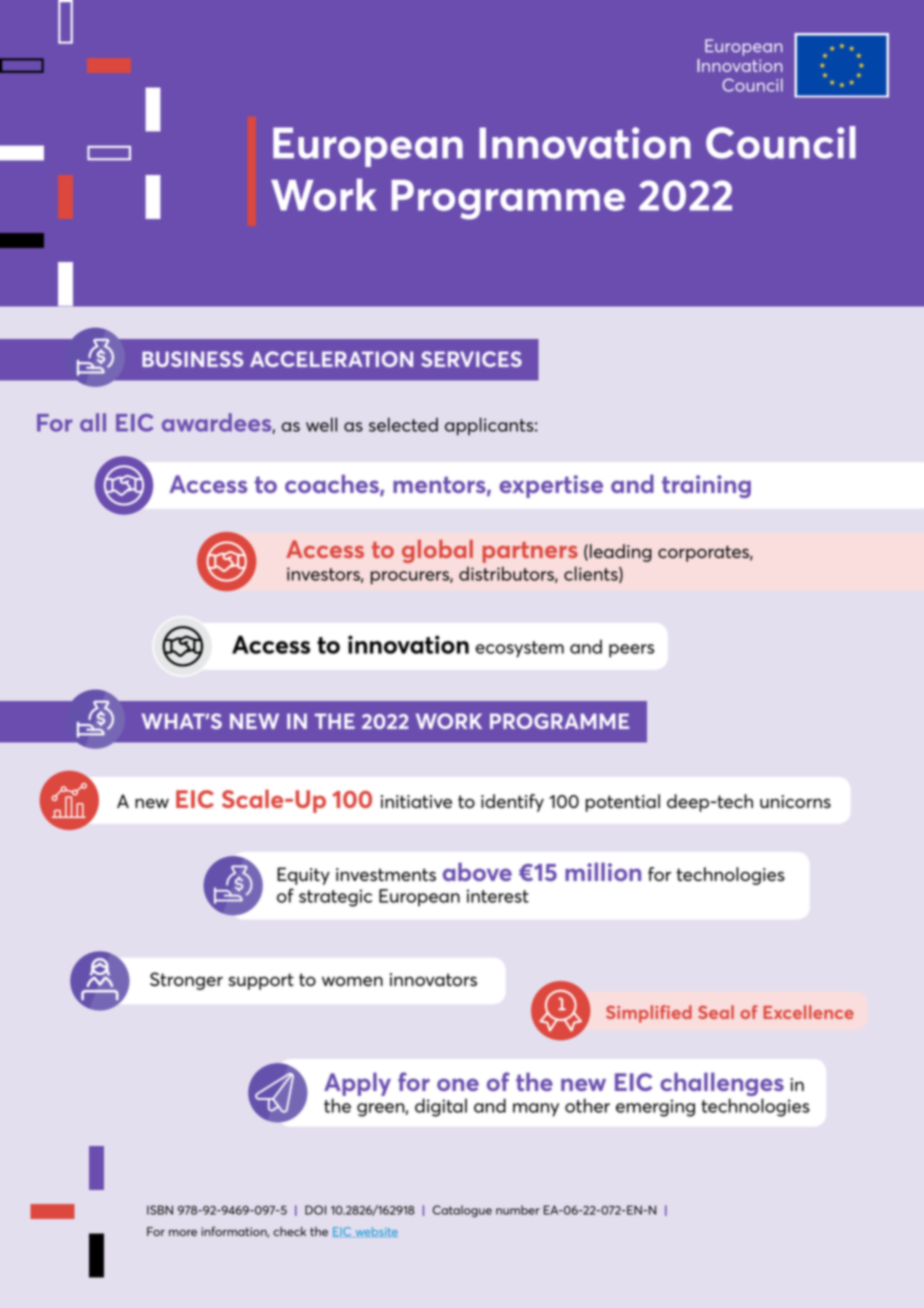 The height and width of the page is (1308, 924). What do you see at coordinates (416, 801) in the page?
I see `initiative` at bounding box center [416, 801].
